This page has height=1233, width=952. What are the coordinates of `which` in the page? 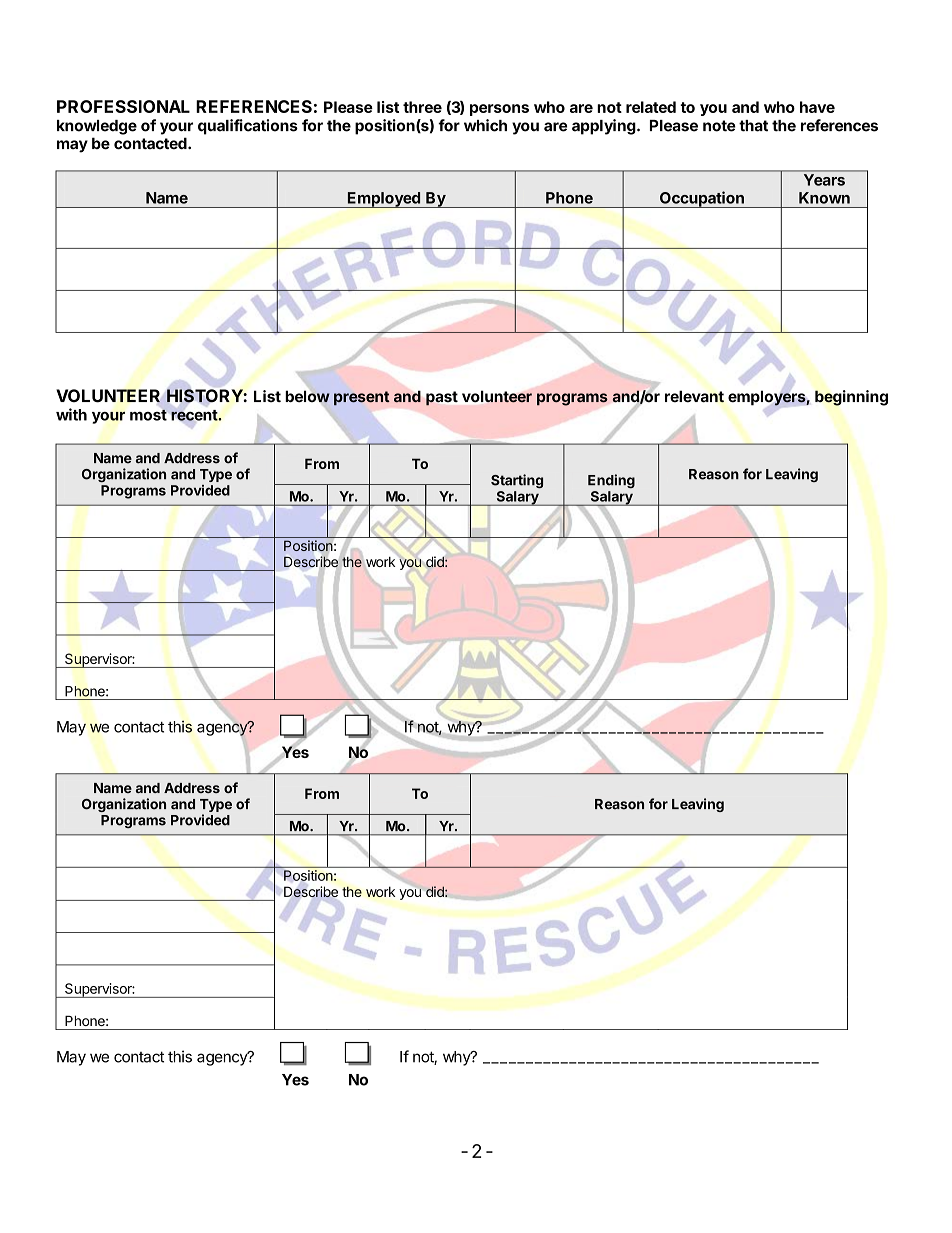 It's located at (485, 125).
